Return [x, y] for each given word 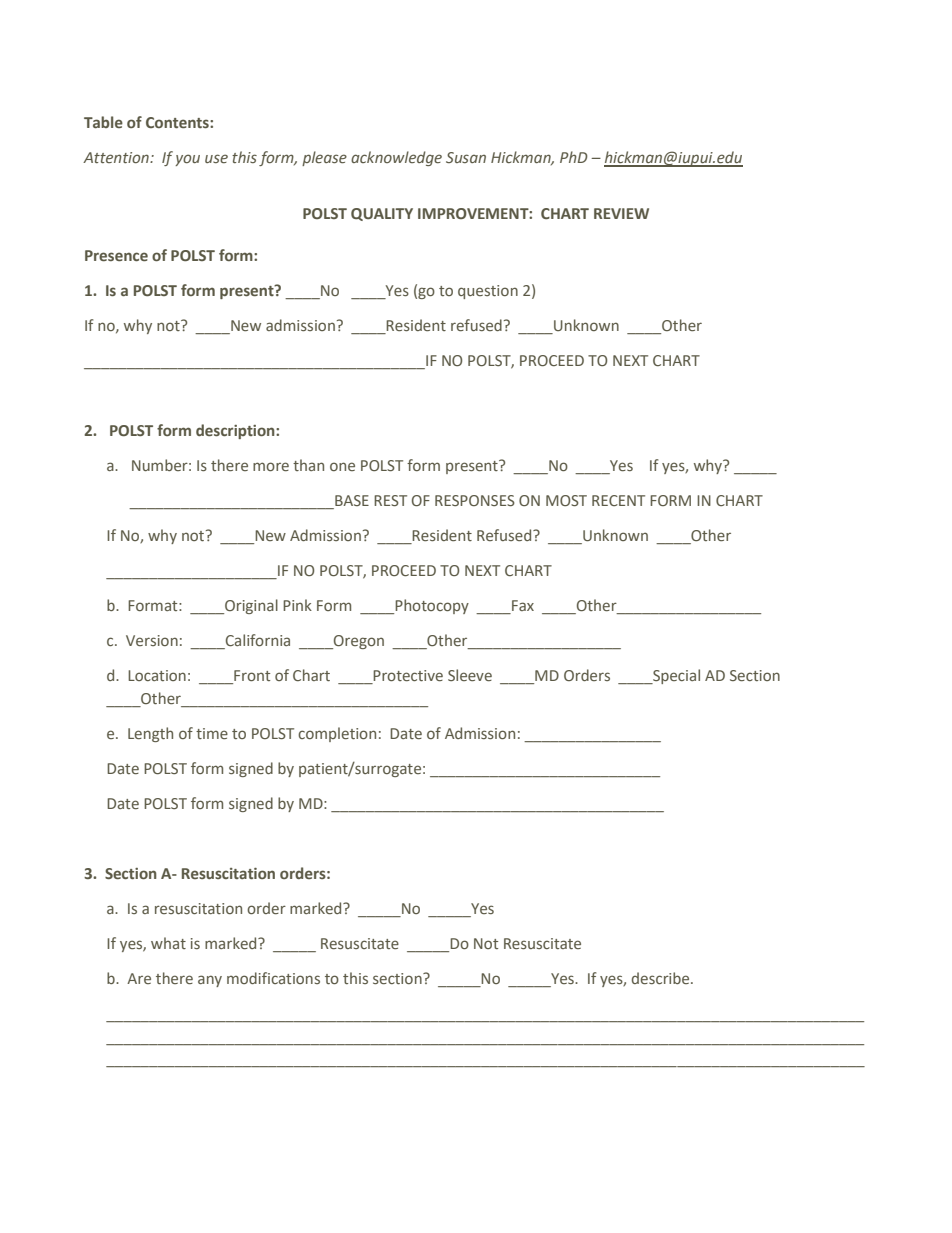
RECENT [618, 500]
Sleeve [470, 675]
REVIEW [621, 213]
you [187, 160]
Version [152, 640]
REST [390, 500]
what [168, 943]
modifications [273, 978]
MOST [566, 500]
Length [150, 734]
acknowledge [396, 158]
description [236, 431]
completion [337, 734]
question [488, 292]
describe [662, 978]
